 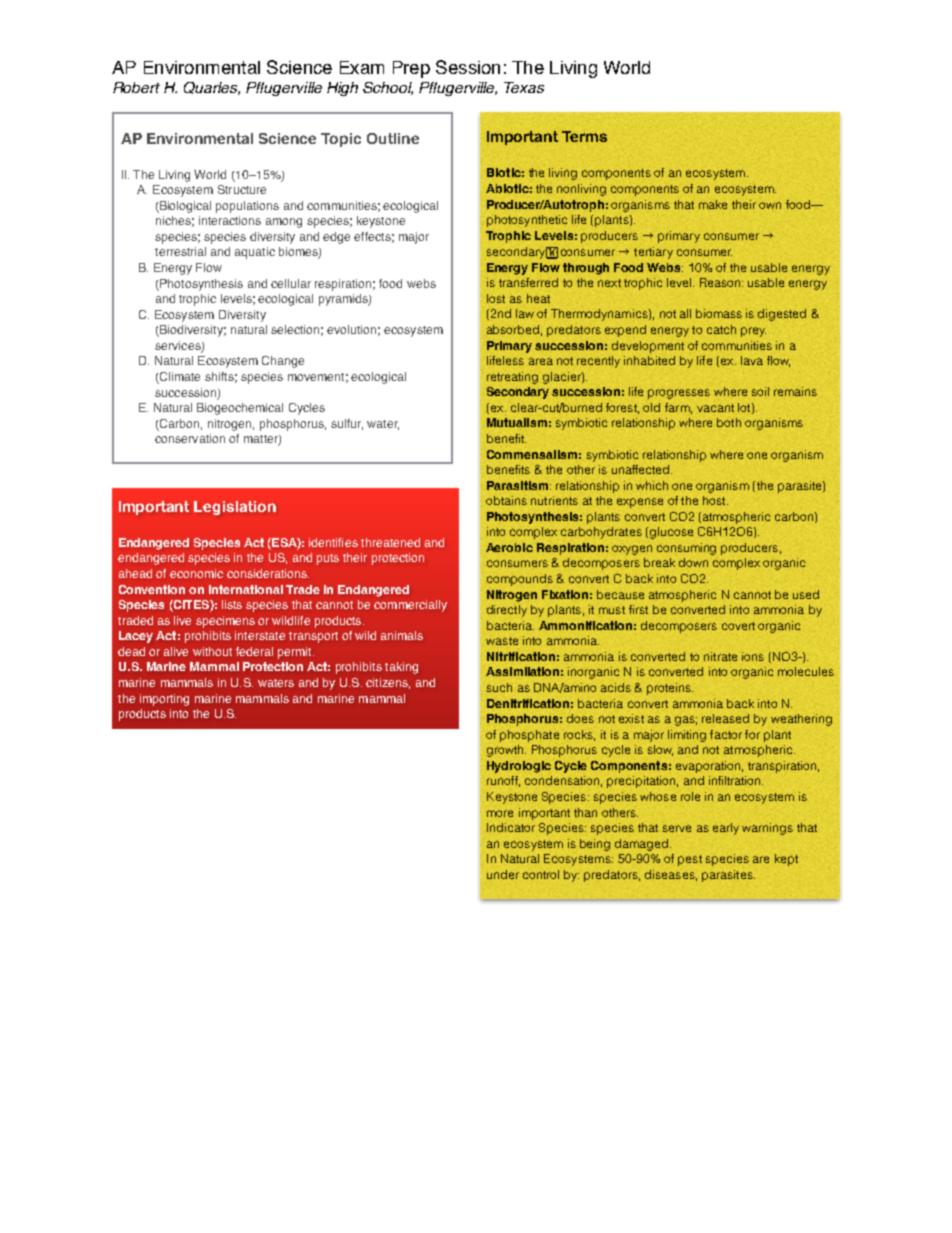 What do you see at coordinates (721, 282) in the image?
I see `Reason` at bounding box center [721, 282].
